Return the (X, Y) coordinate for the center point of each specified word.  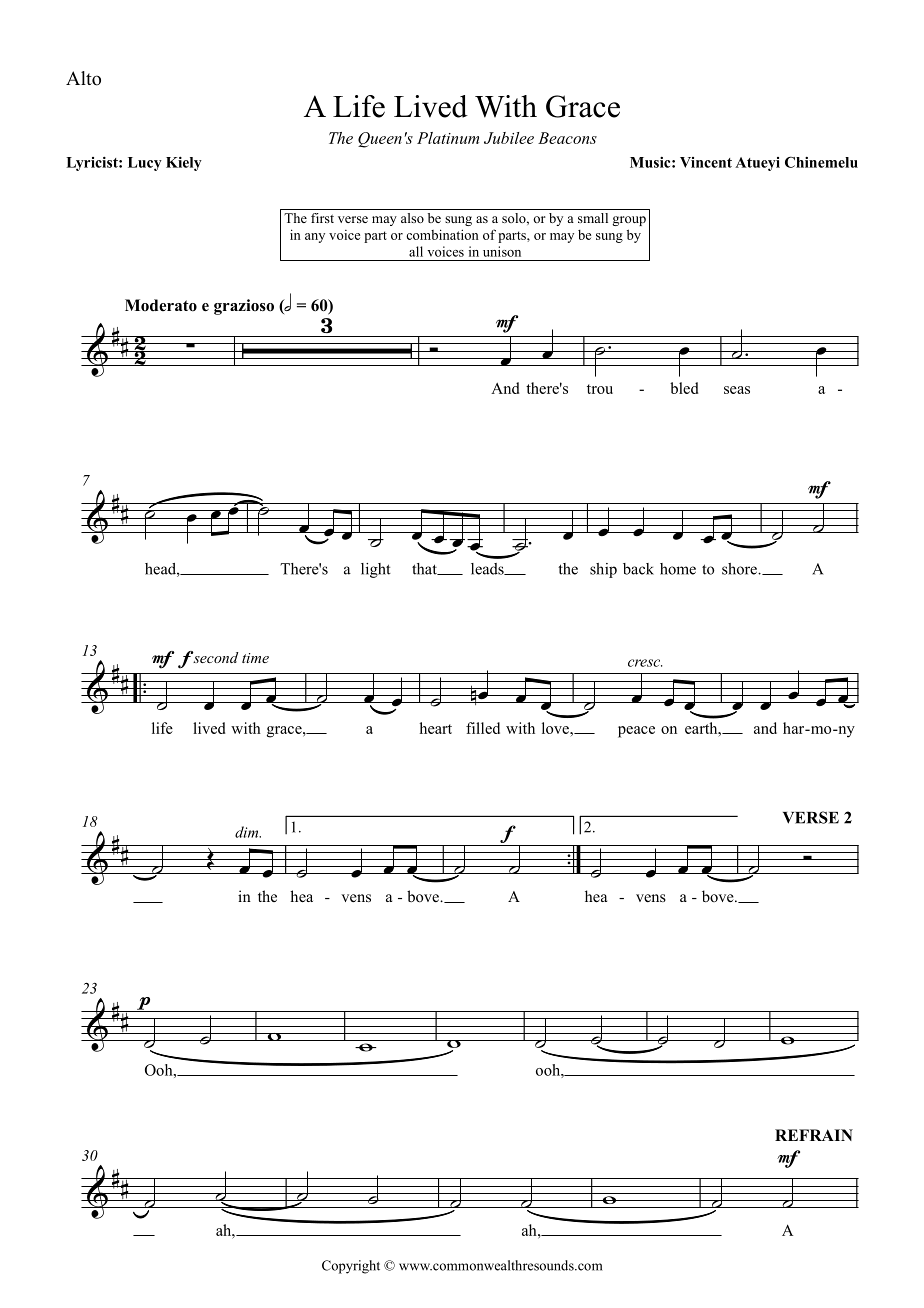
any (315, 238)
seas (737, 390)
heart (435, 728)
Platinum (448, 138)
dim (248, 832)
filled (483, 728)
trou (600, 389)
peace (636, 732)
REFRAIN (814, 1135)
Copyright (351, 1267)
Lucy (145, 164)
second (215, 657)
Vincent (706, 162)
